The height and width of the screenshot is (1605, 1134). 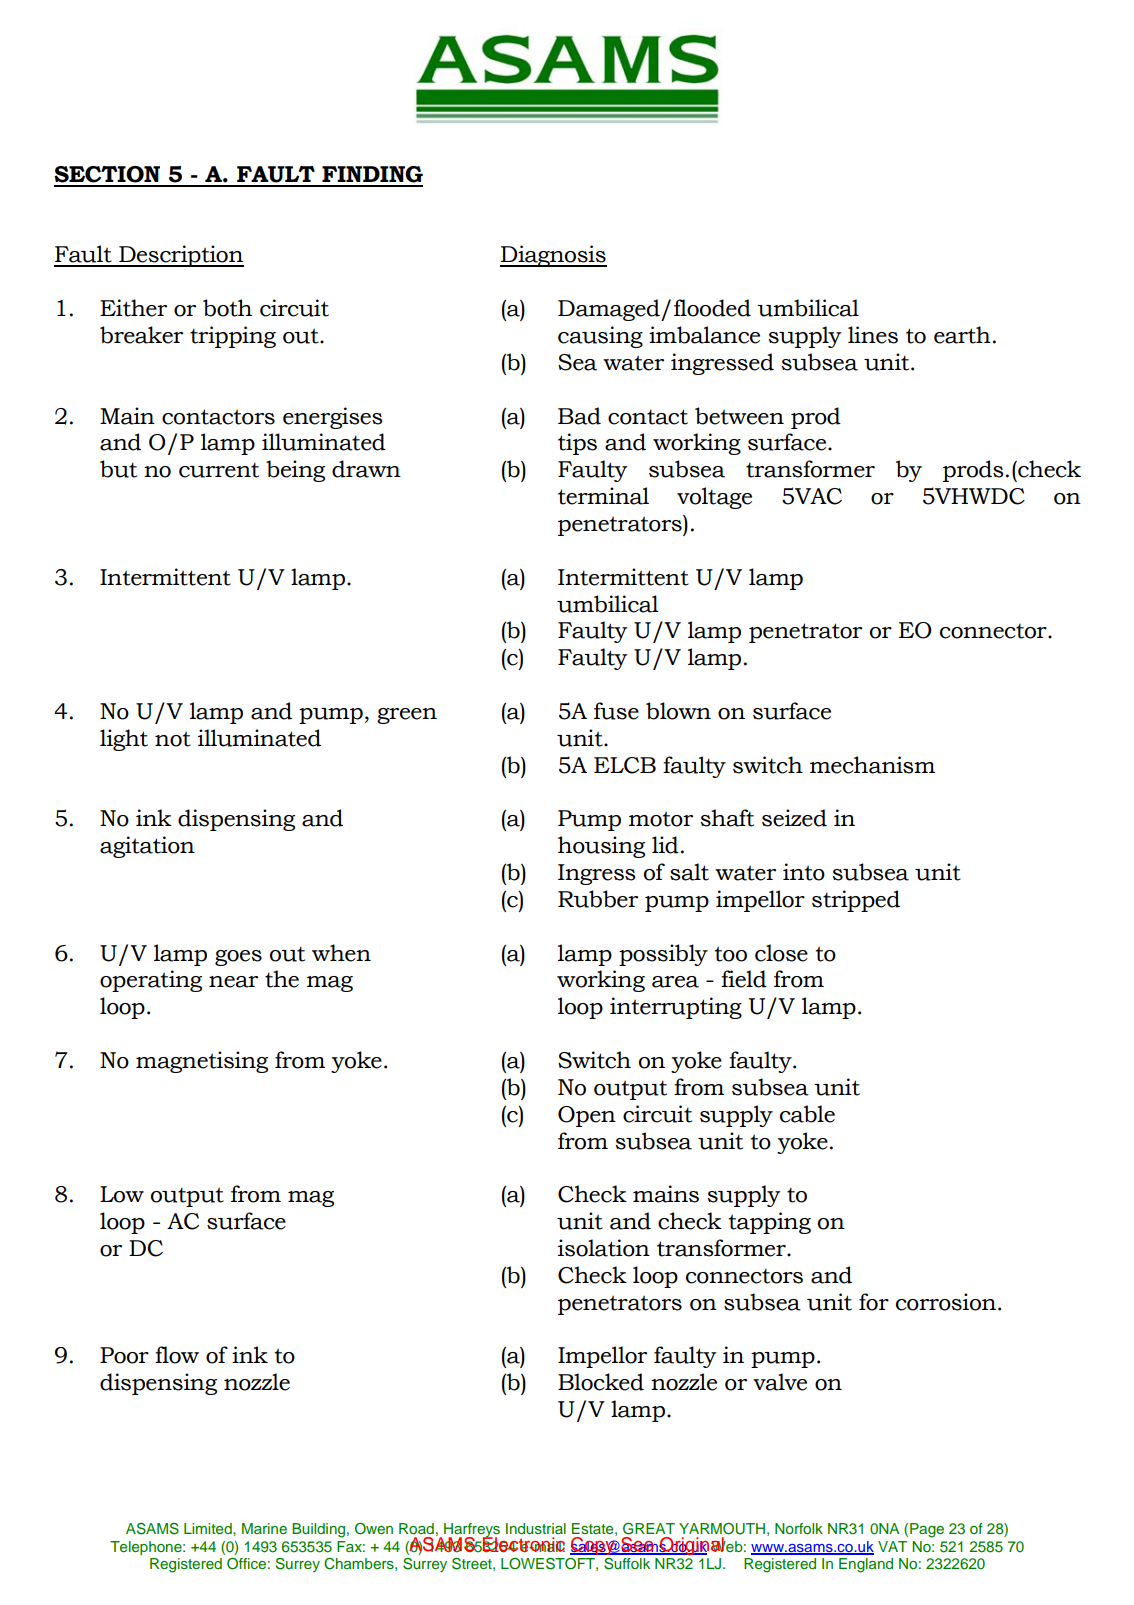 What do you see at coordinates (872, 765) in the screenshot?
I see `mechanism` at bounding box center [872, 765].
